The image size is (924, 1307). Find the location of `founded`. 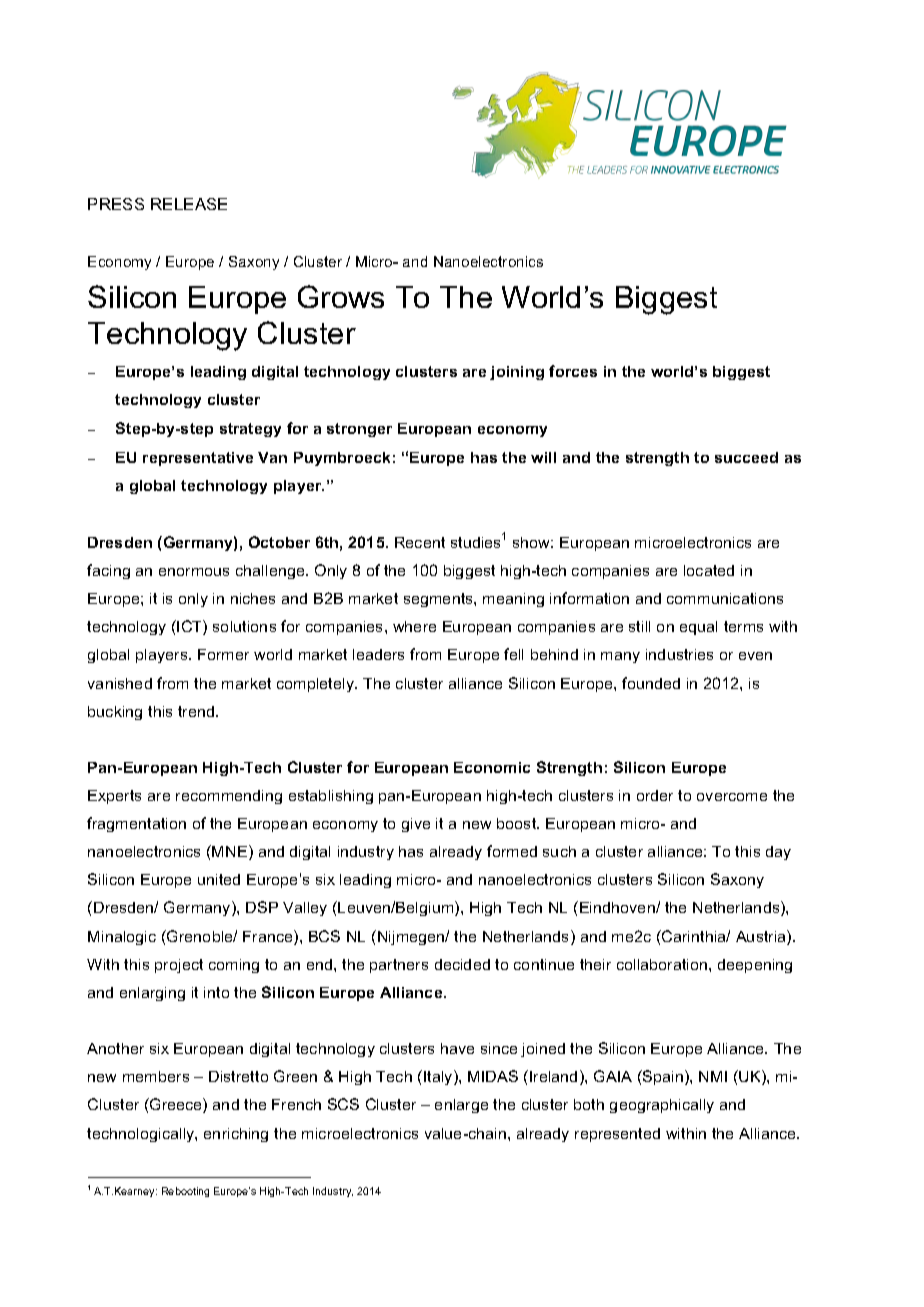

founded is located at coordinates (651, 683).
